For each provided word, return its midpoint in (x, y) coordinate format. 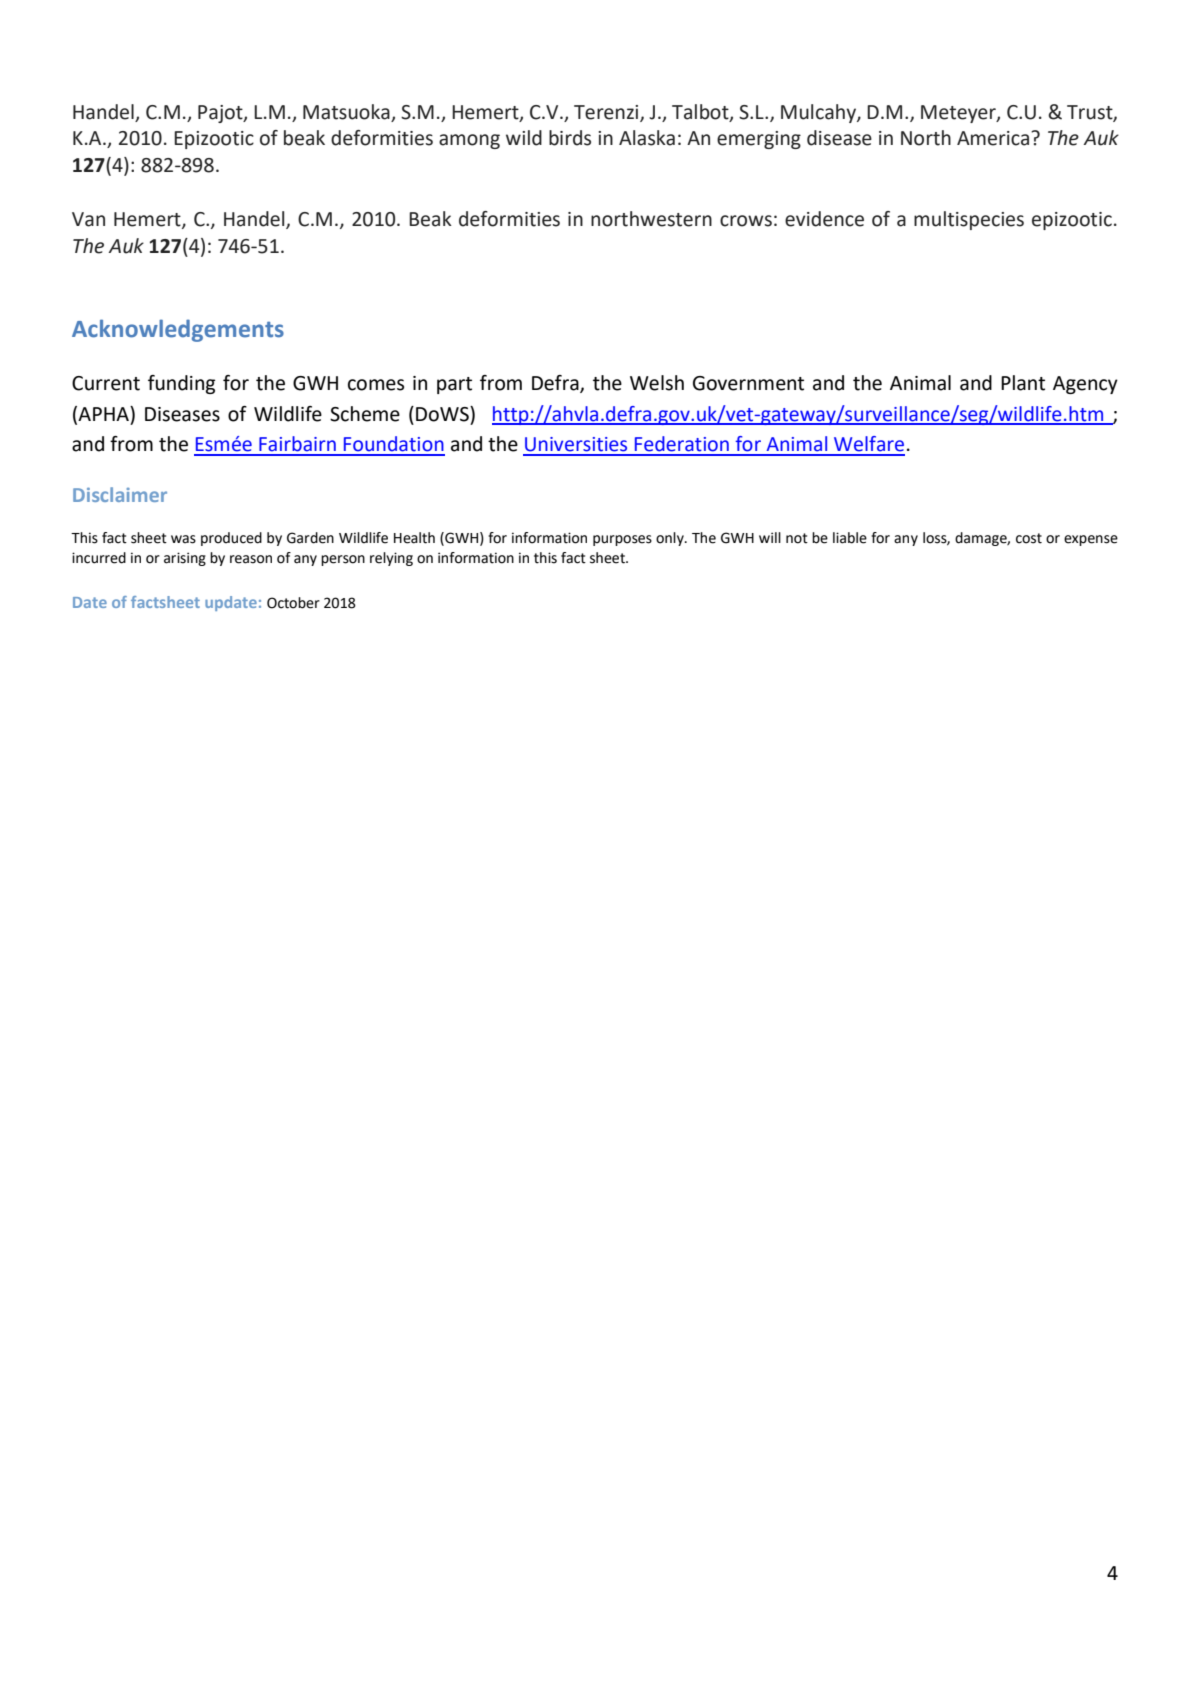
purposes (622, 540)
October (293, 603)
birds (570, 138)
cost (1029, 538)
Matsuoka (346, 112)
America (994, 138)
